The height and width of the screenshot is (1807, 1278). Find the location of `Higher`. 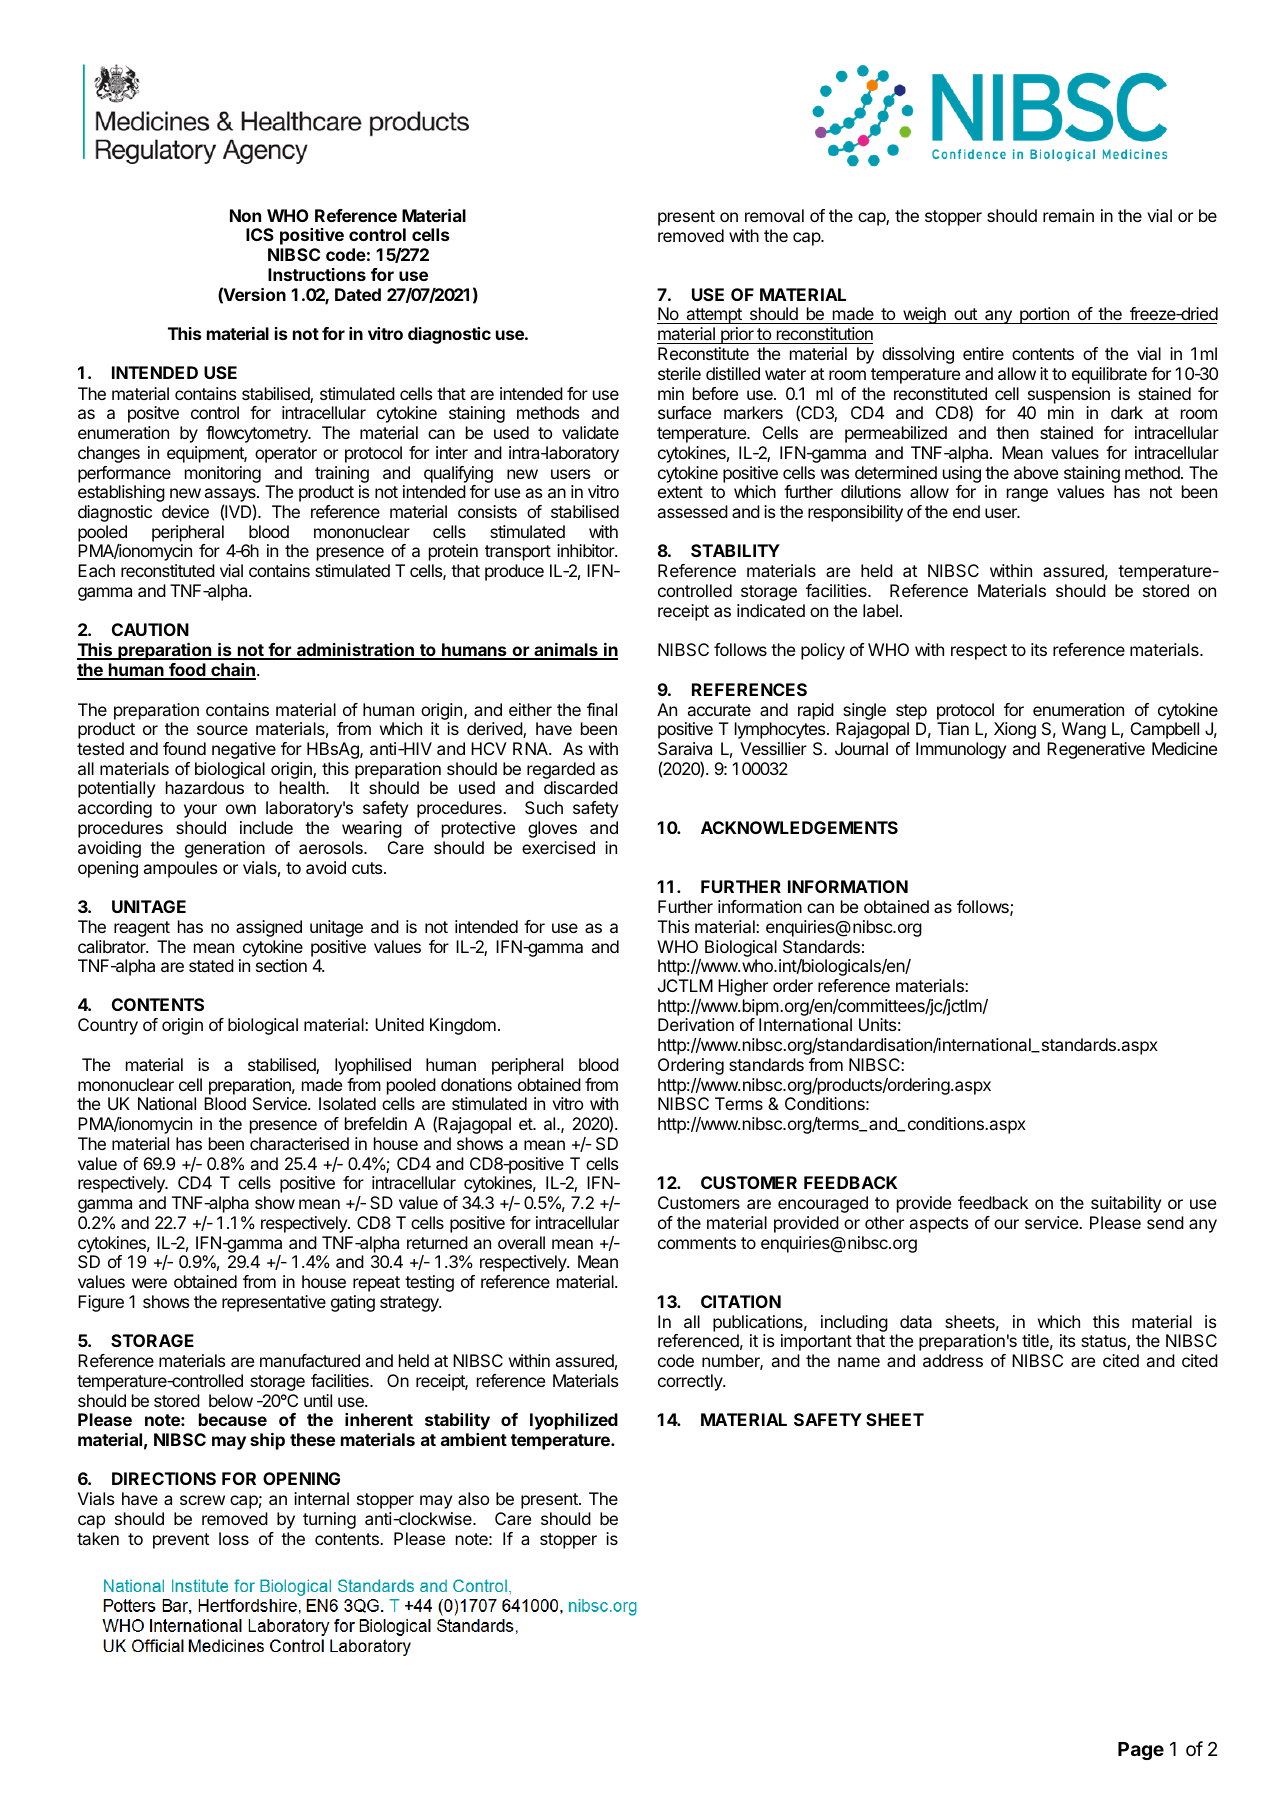

Higher is located at coordinates (743, 987).
